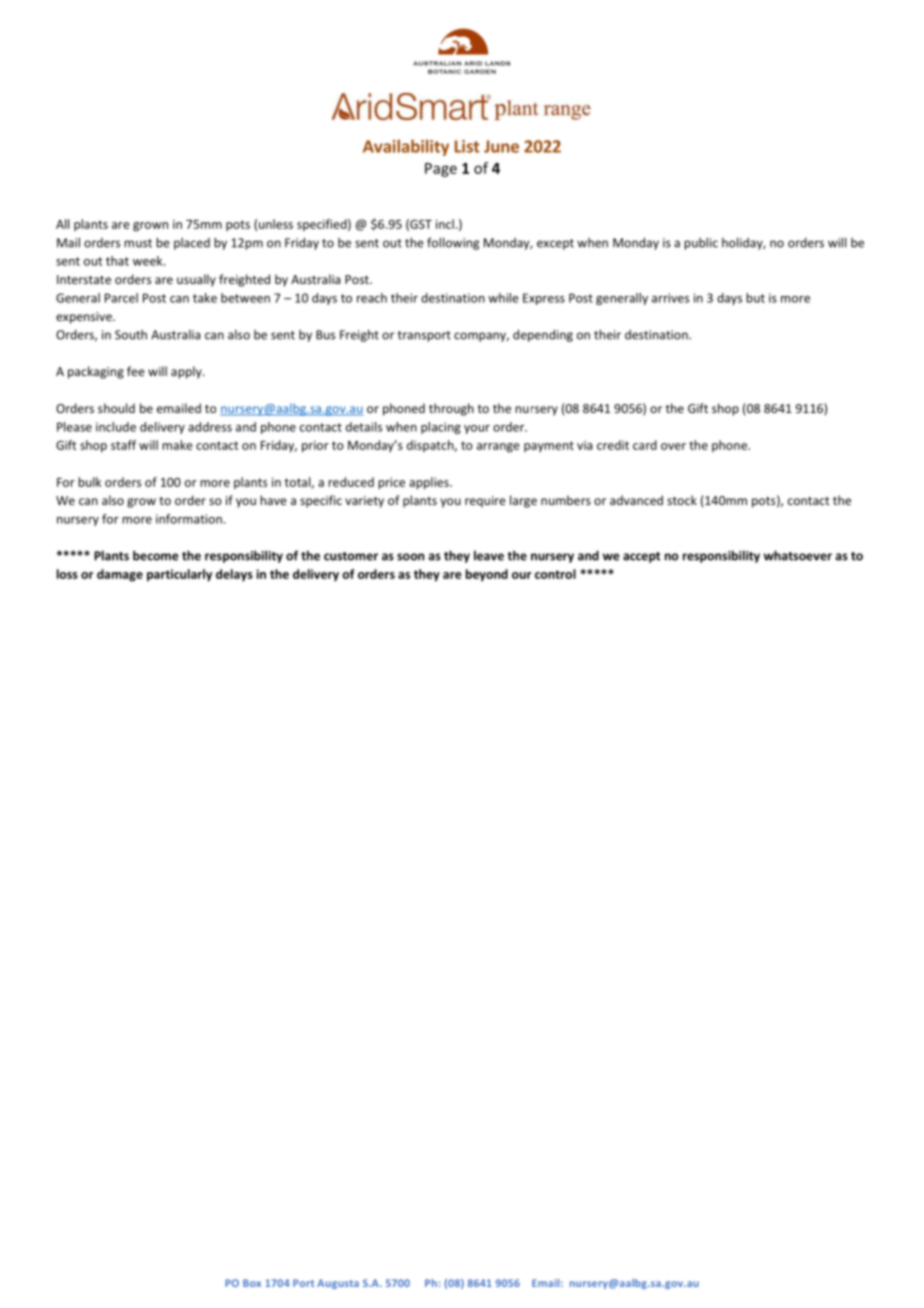 The image size is (924, 1308). I want to click on soon, so click(410, 557).
